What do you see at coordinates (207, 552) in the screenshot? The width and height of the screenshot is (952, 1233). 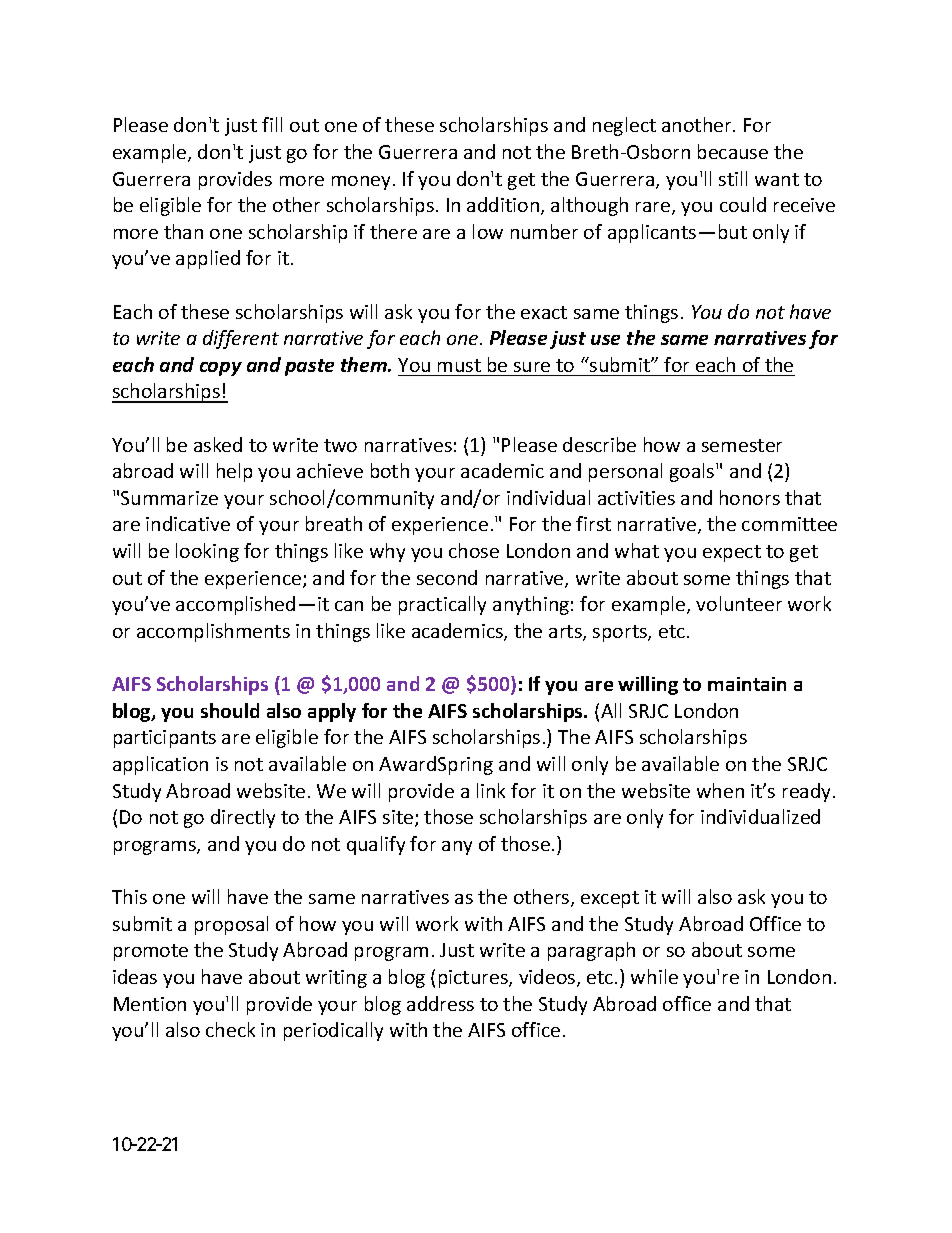 I see `looking` at bounding box center [207, 552].
